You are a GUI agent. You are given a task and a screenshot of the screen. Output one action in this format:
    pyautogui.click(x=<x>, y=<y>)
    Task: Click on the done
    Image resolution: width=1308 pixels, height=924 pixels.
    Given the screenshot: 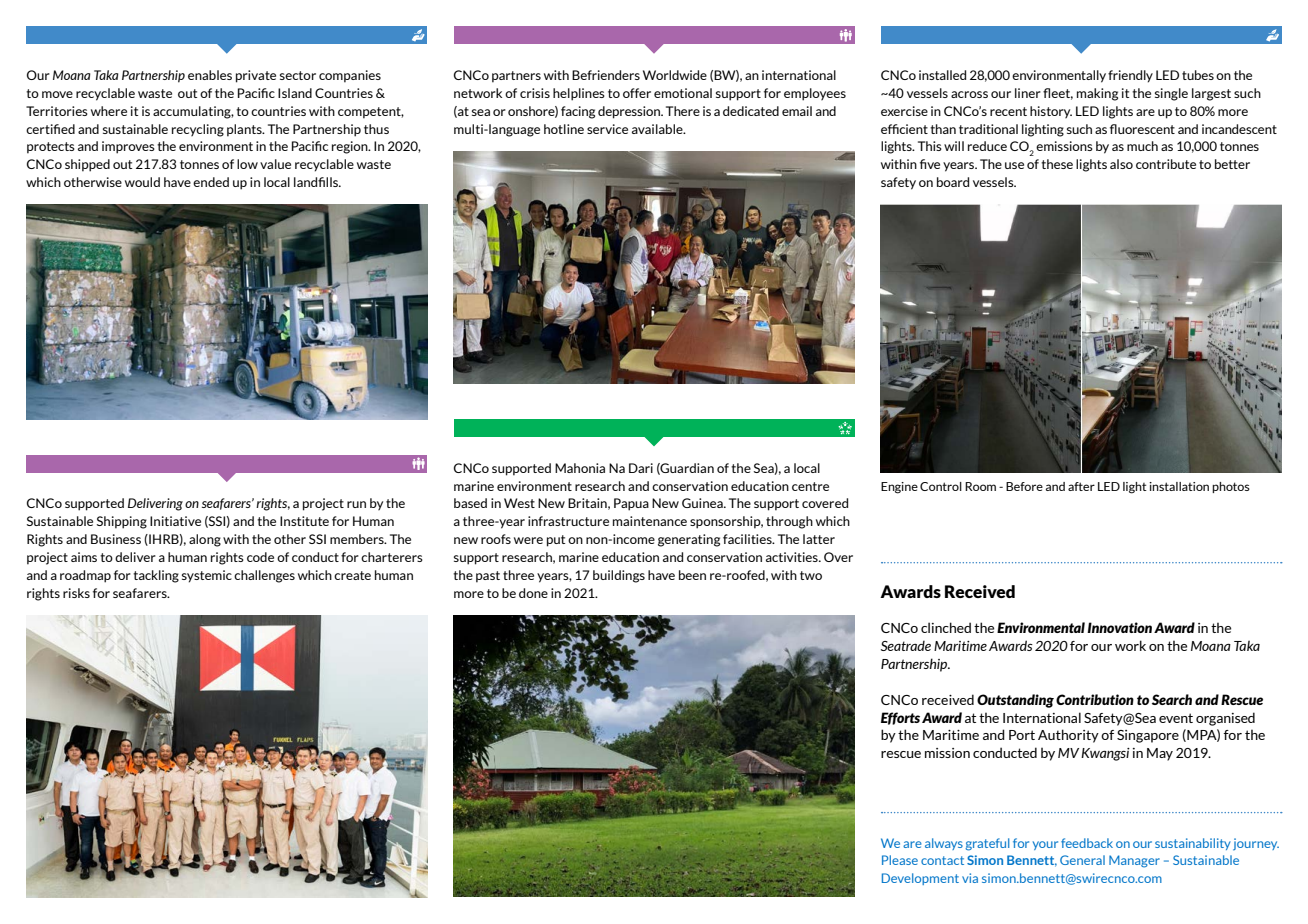 What is the action you would take?
    pyautogui.click(x=533, y=593)
